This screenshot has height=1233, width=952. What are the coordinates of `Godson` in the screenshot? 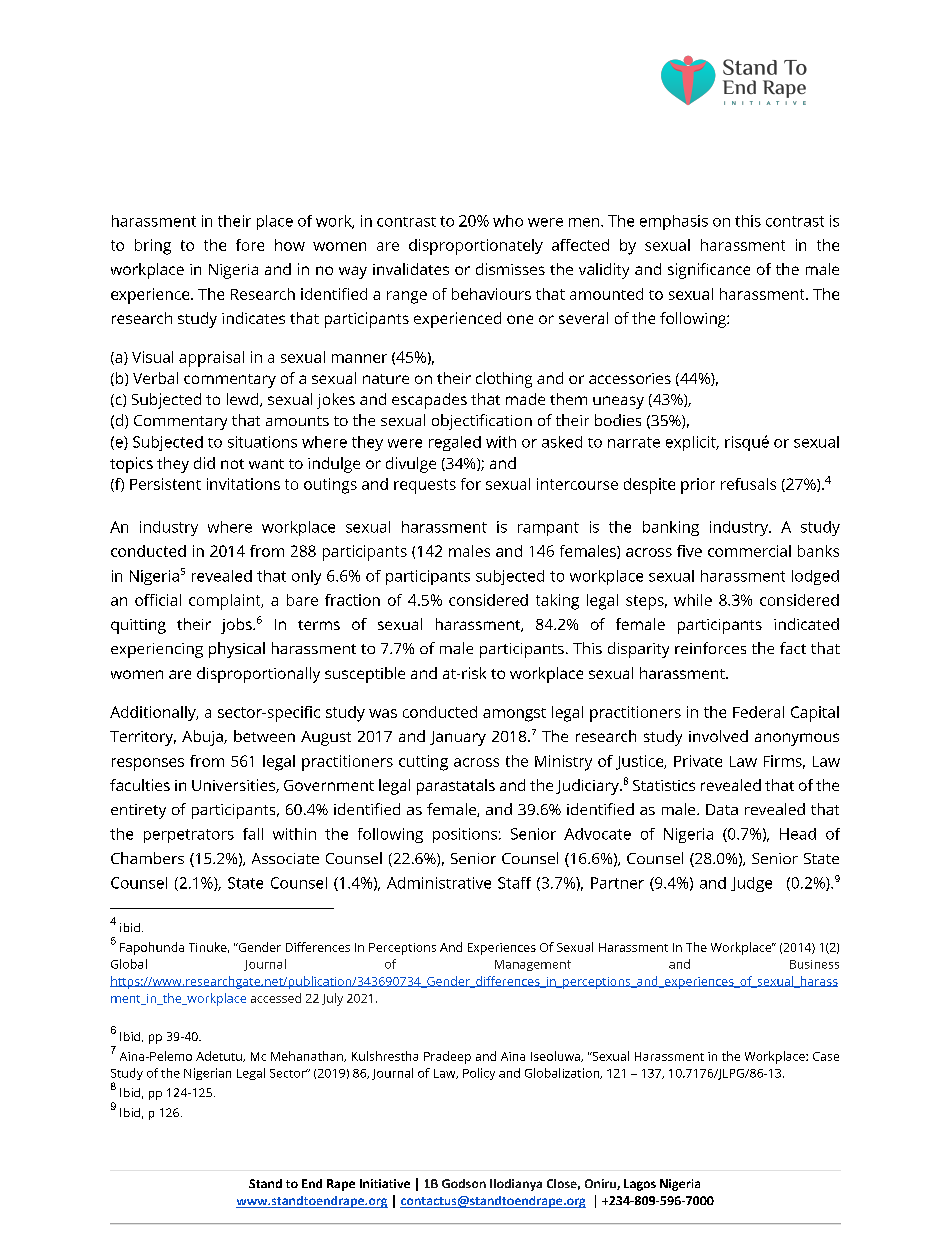 It's located at (464, 1183).
